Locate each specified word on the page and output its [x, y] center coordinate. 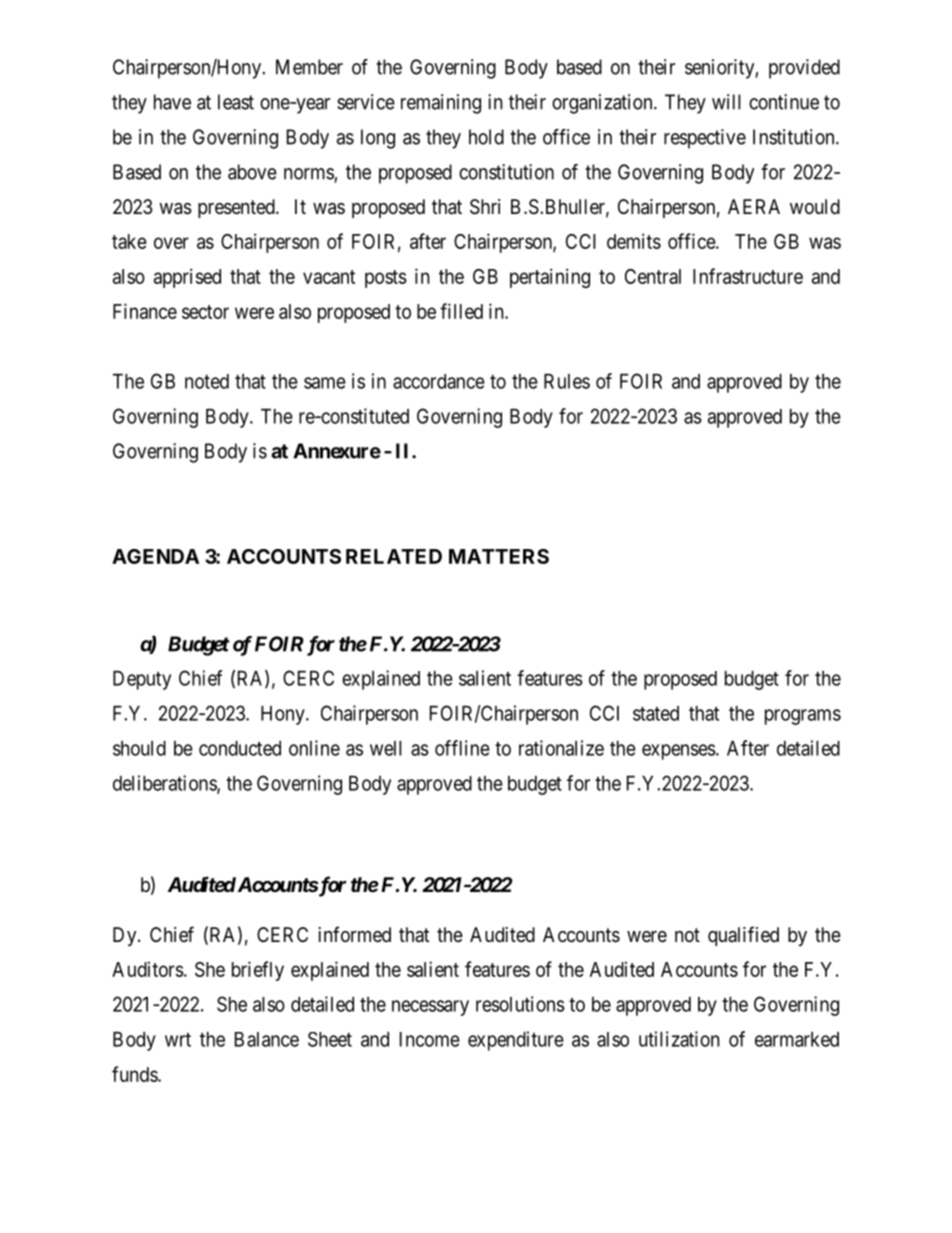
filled [461, 311]
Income [430, 1039]
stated [656, 713]
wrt [178, 1040]
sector [205, 312]
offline [462, 748]
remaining [441, 104]
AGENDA [155, 556]
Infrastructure [748, 276]
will [726, 102]
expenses [679, 752]
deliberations [165, 784]
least [236, 102]
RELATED [394, 556]
